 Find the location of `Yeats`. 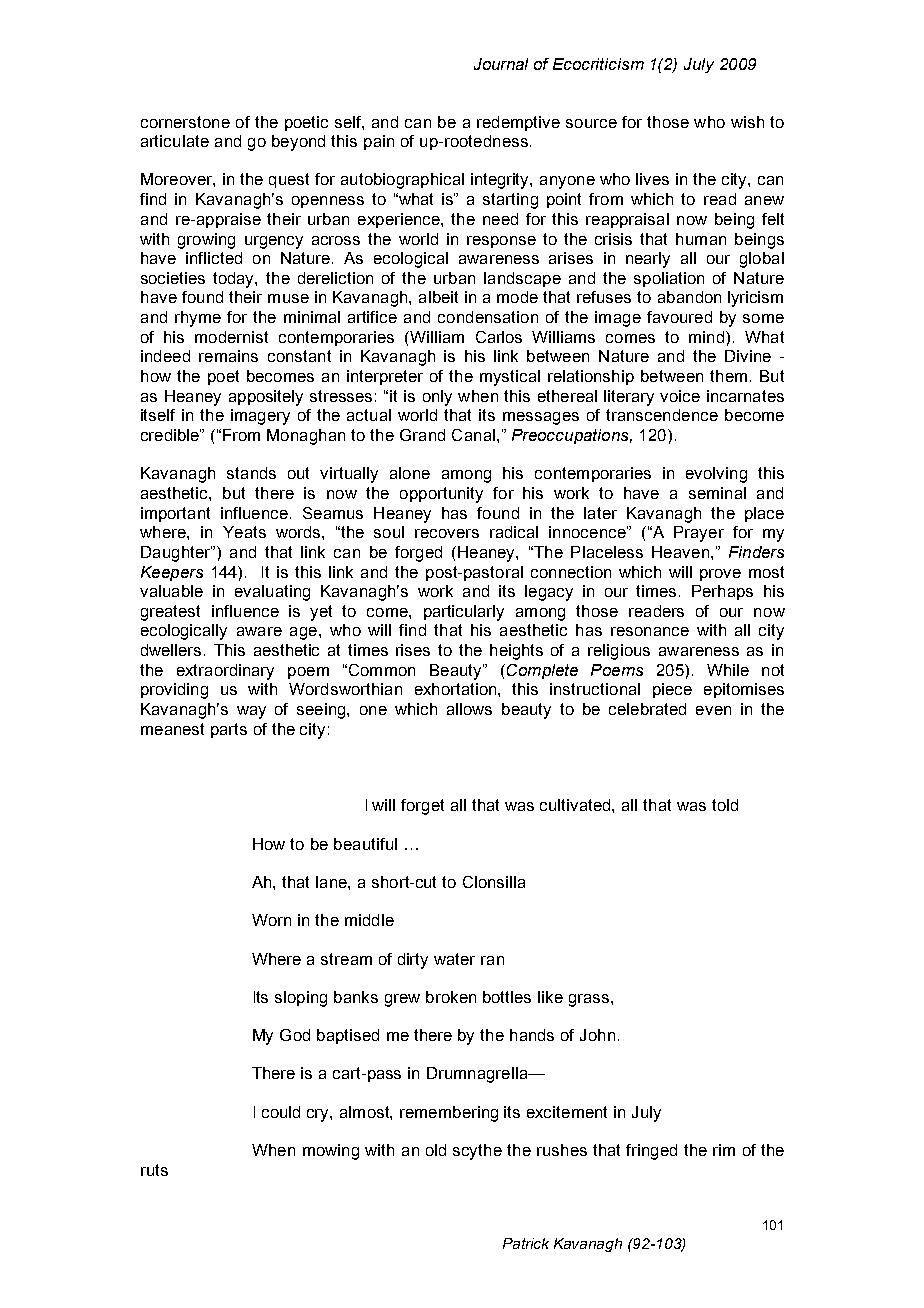

Yeats is located at coordinates (244, 532).
